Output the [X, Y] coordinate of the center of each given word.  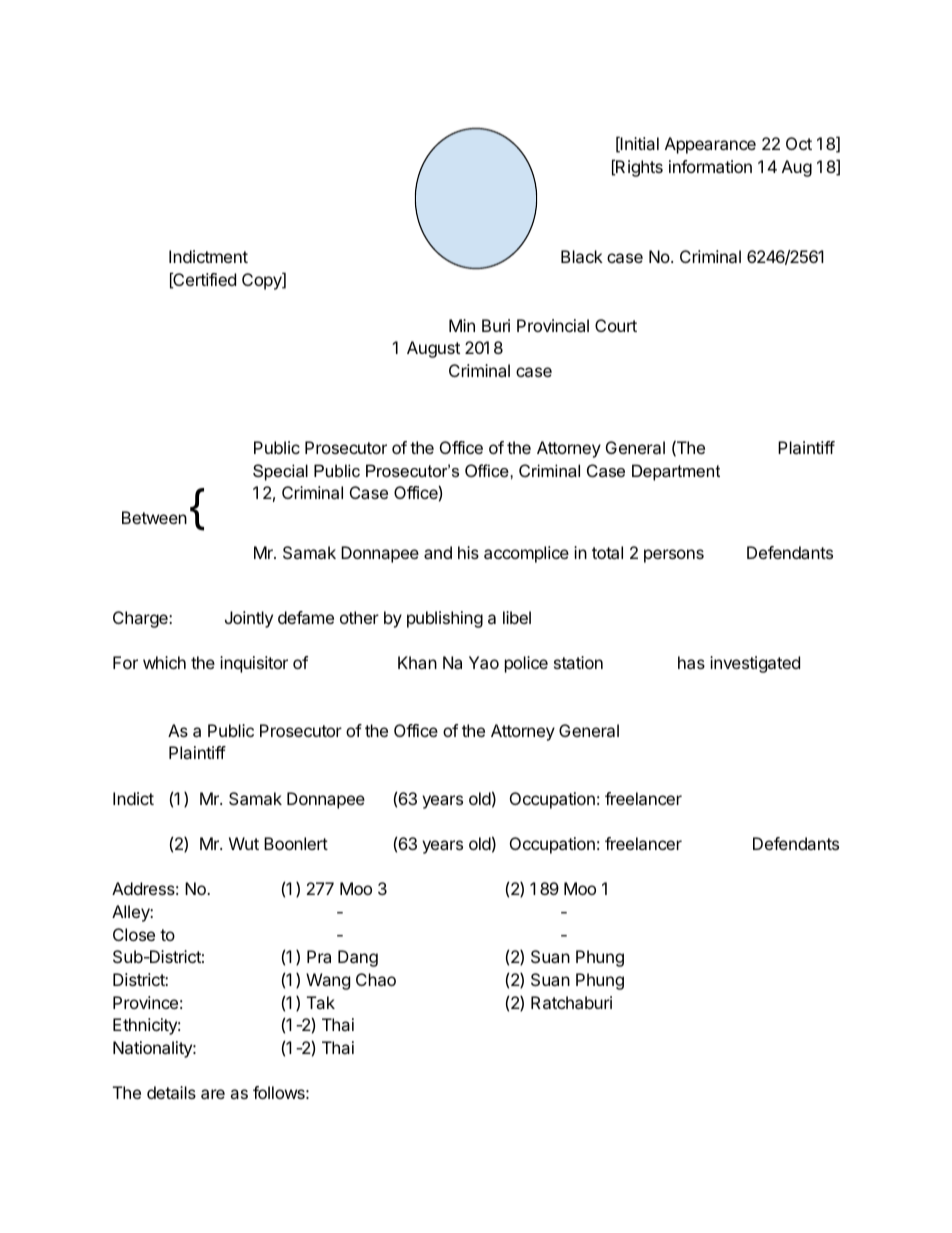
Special [280, 472]
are [213, 1094]
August [433, 349]
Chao [376, 979]
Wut [244, 843]
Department [676, 472]
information [710, 166]
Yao [484, 662]
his [468, 552]
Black [582, 256]
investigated [755, 664]
